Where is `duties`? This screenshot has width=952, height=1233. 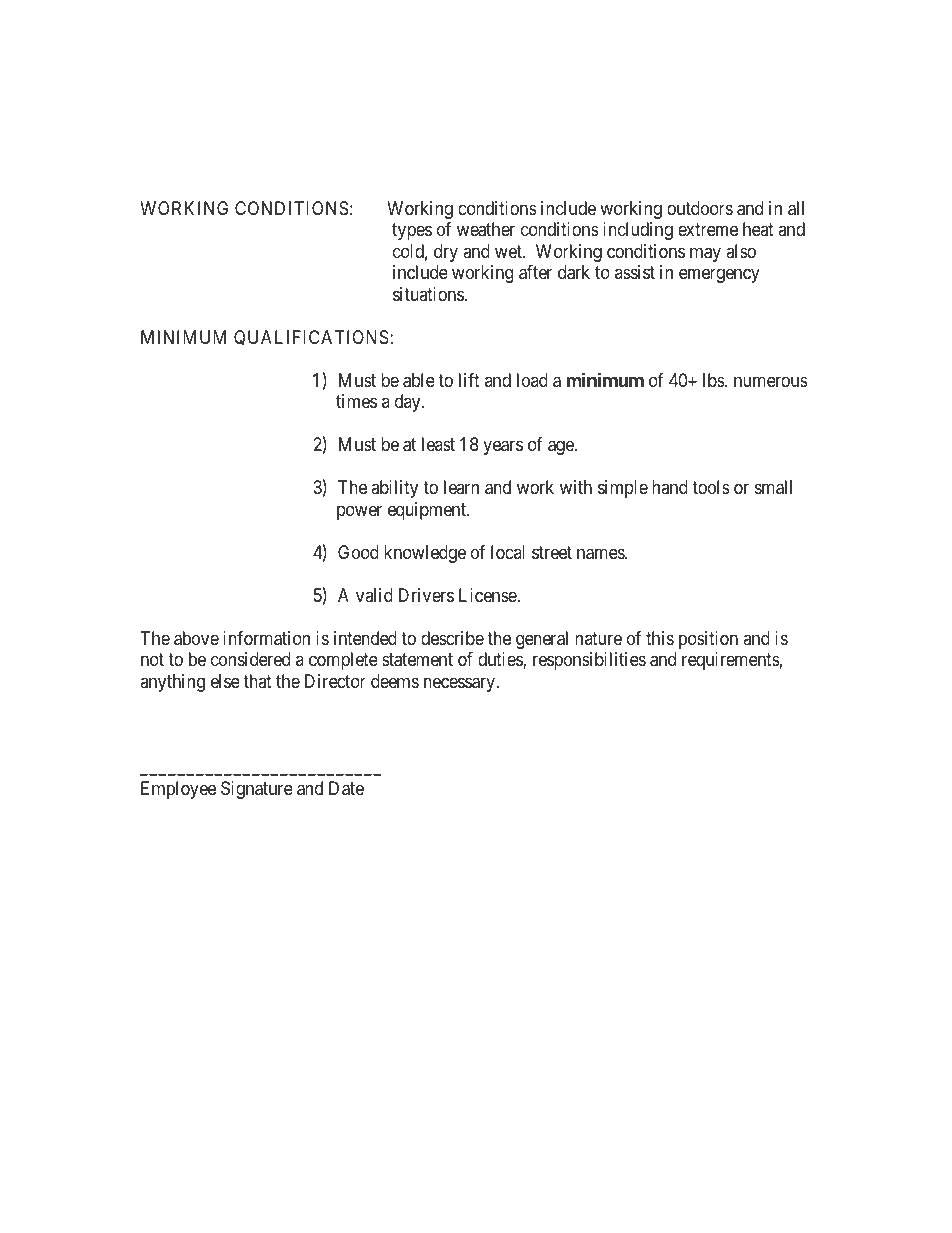 duties is located at coordinates (501, 660).
